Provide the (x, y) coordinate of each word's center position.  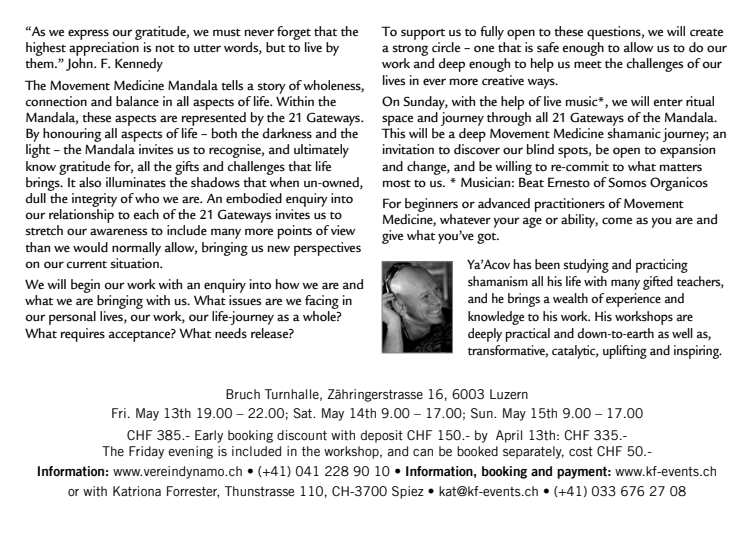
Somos (627, 182)
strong (410, 52)
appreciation (104, 49)
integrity (94, 200)
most (397, 184)
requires (83, 335)
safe (548, 47)
